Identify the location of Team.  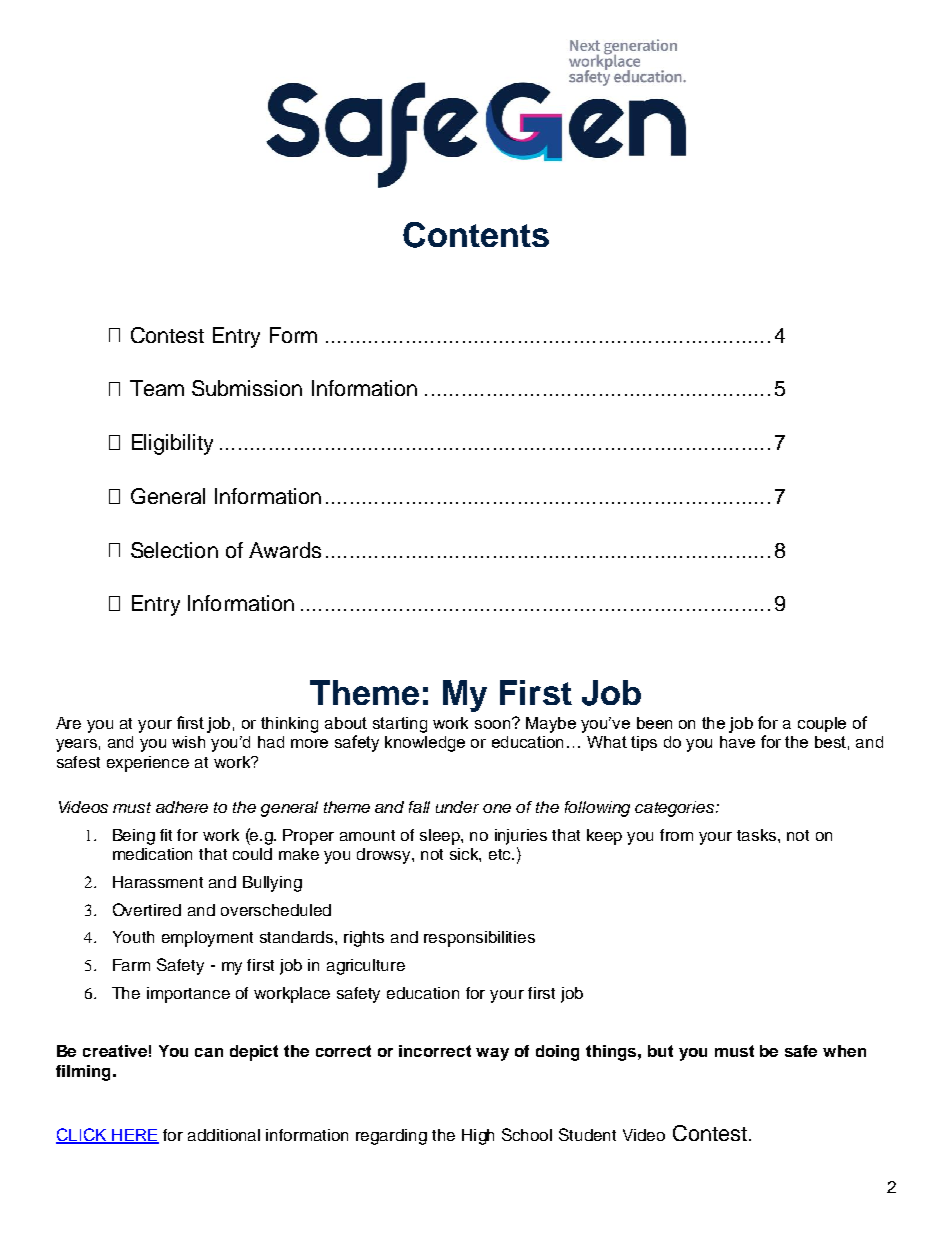
(157, 388).
